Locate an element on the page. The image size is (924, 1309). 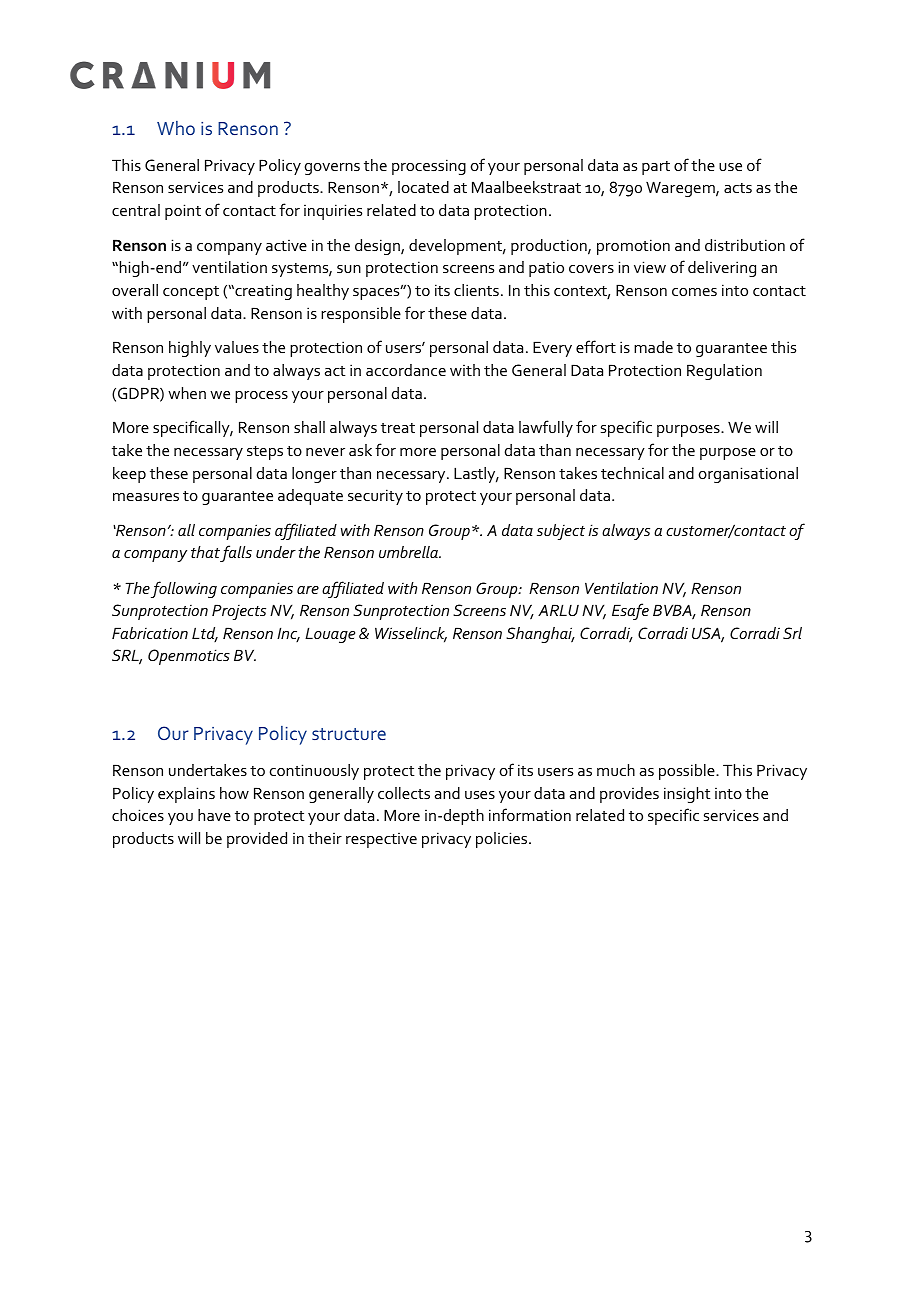
subject is located at coordinates (561, 532).
